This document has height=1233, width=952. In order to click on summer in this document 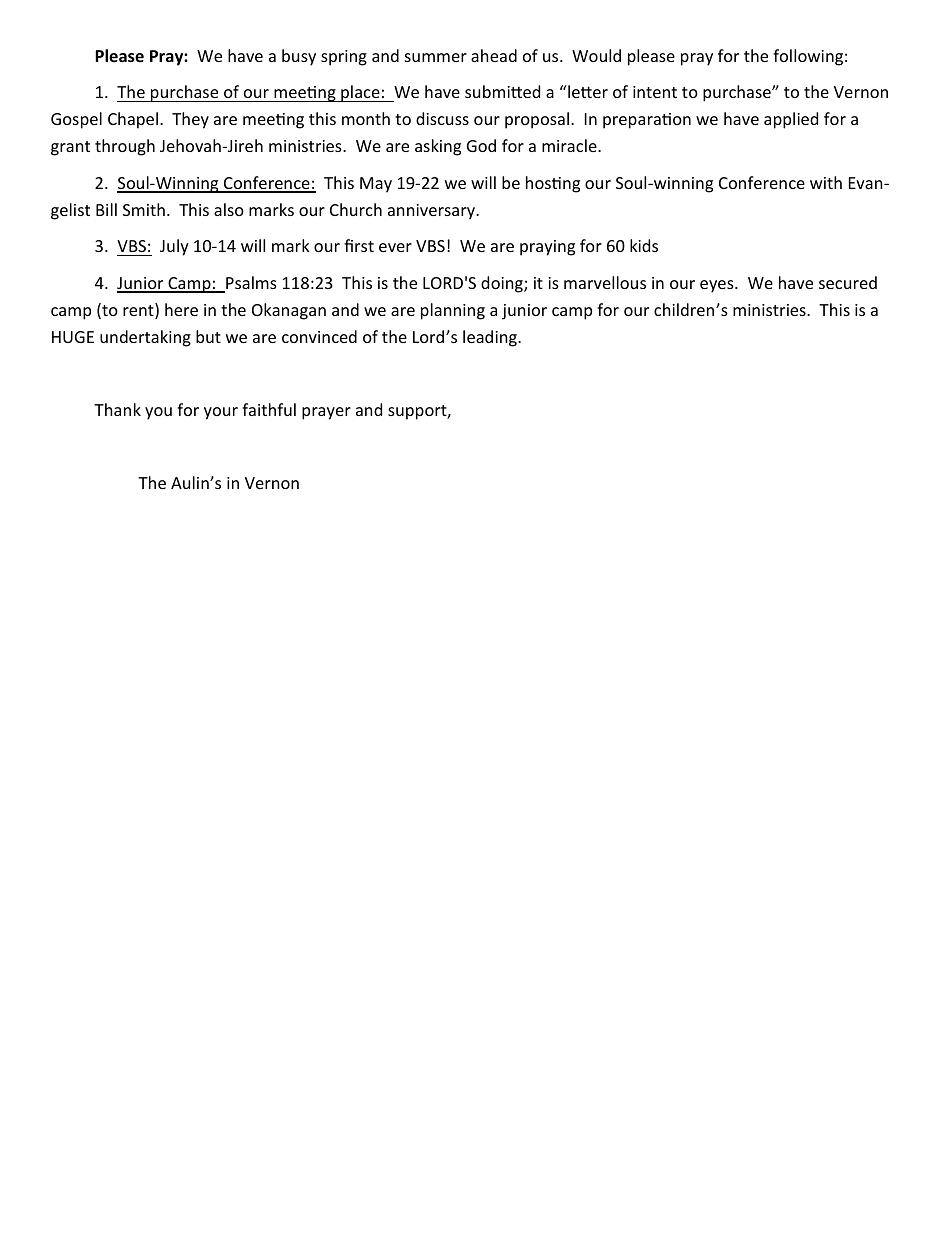, I will do `click(436, 57)`.
